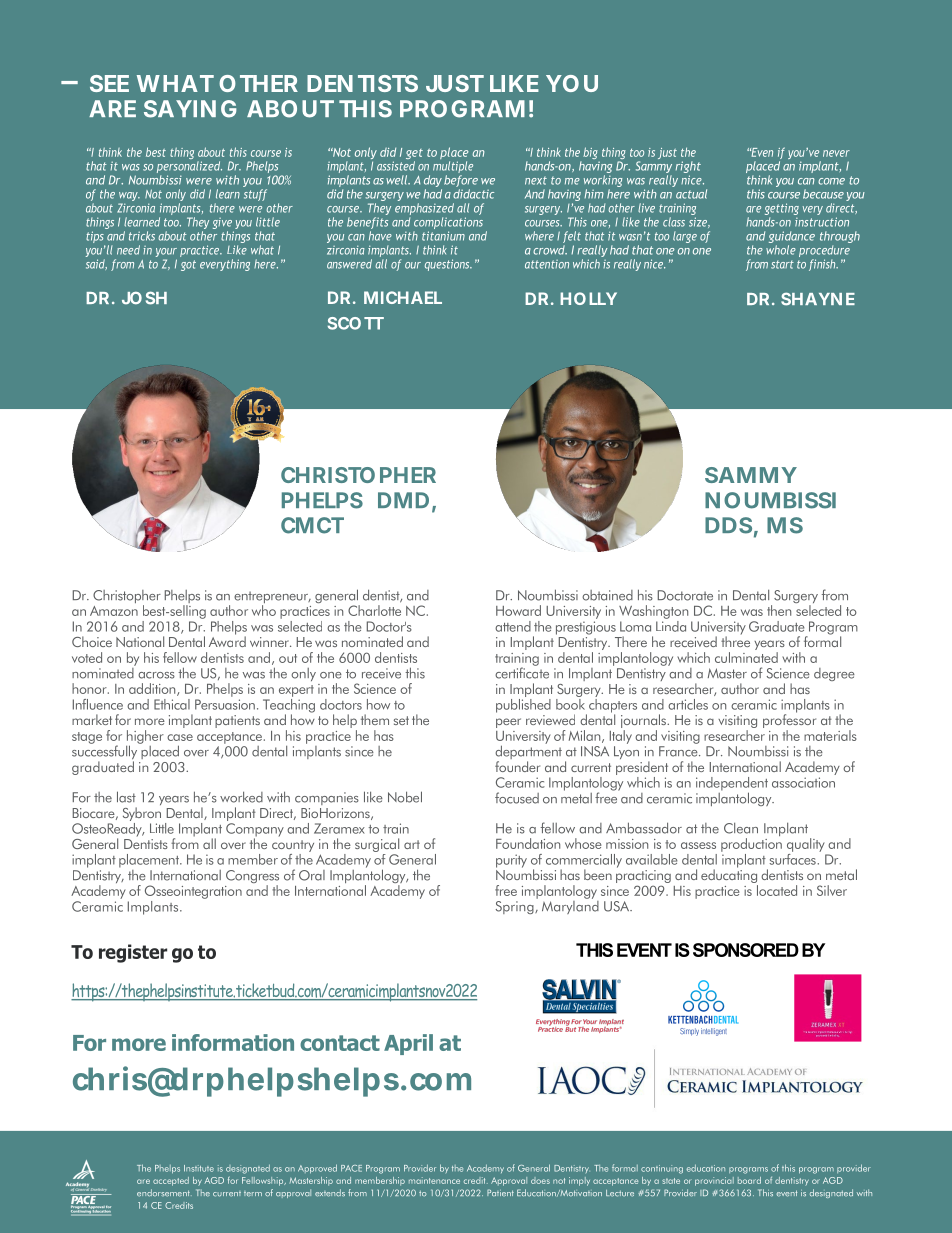  I want to click on board, so click(749, 1180).
